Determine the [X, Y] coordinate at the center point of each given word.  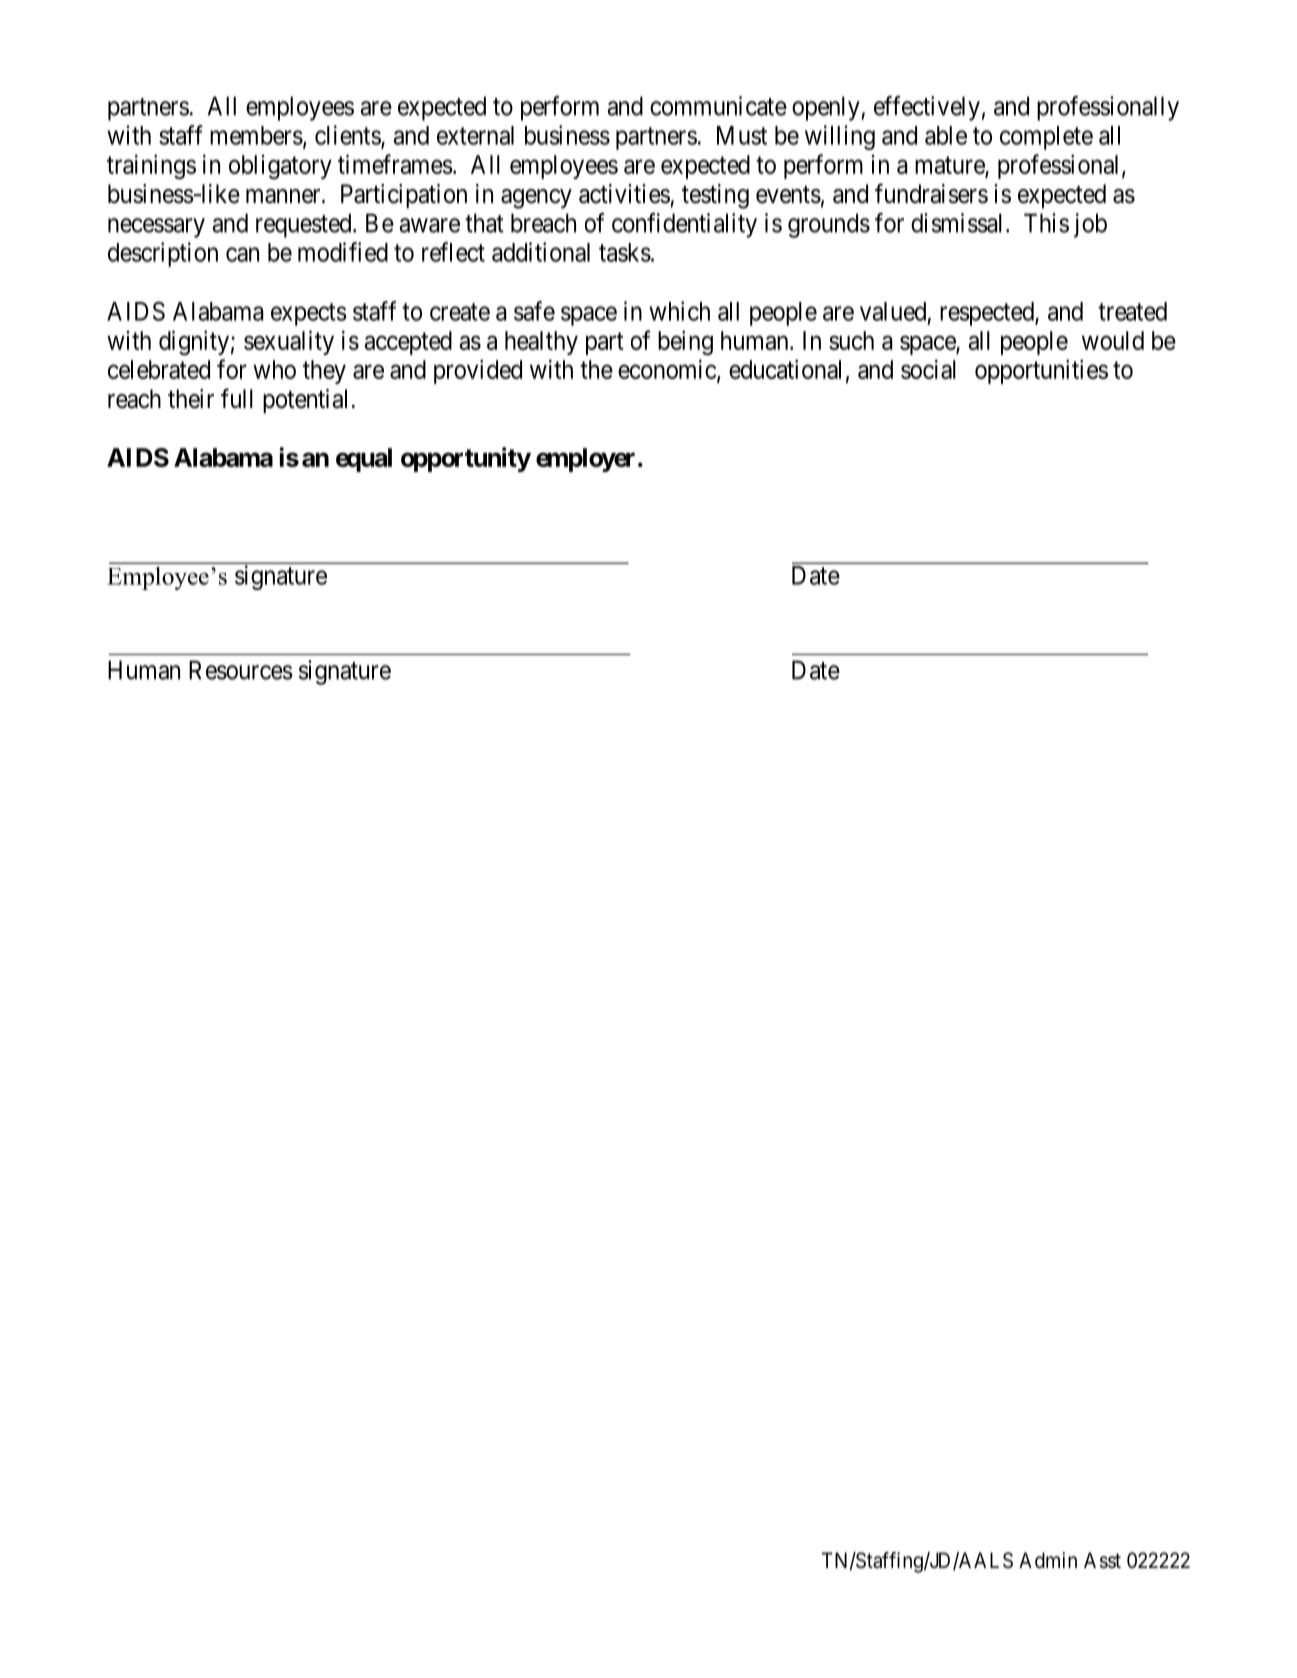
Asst [1102, 1560]
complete [1046, 138]
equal [364, 460]
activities [624, 194]
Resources [241, 670]
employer [585, 460]
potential [305, 401]
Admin [1048, 1560]
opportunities [1041, 371]
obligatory [280, 167]
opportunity [466, 459]
